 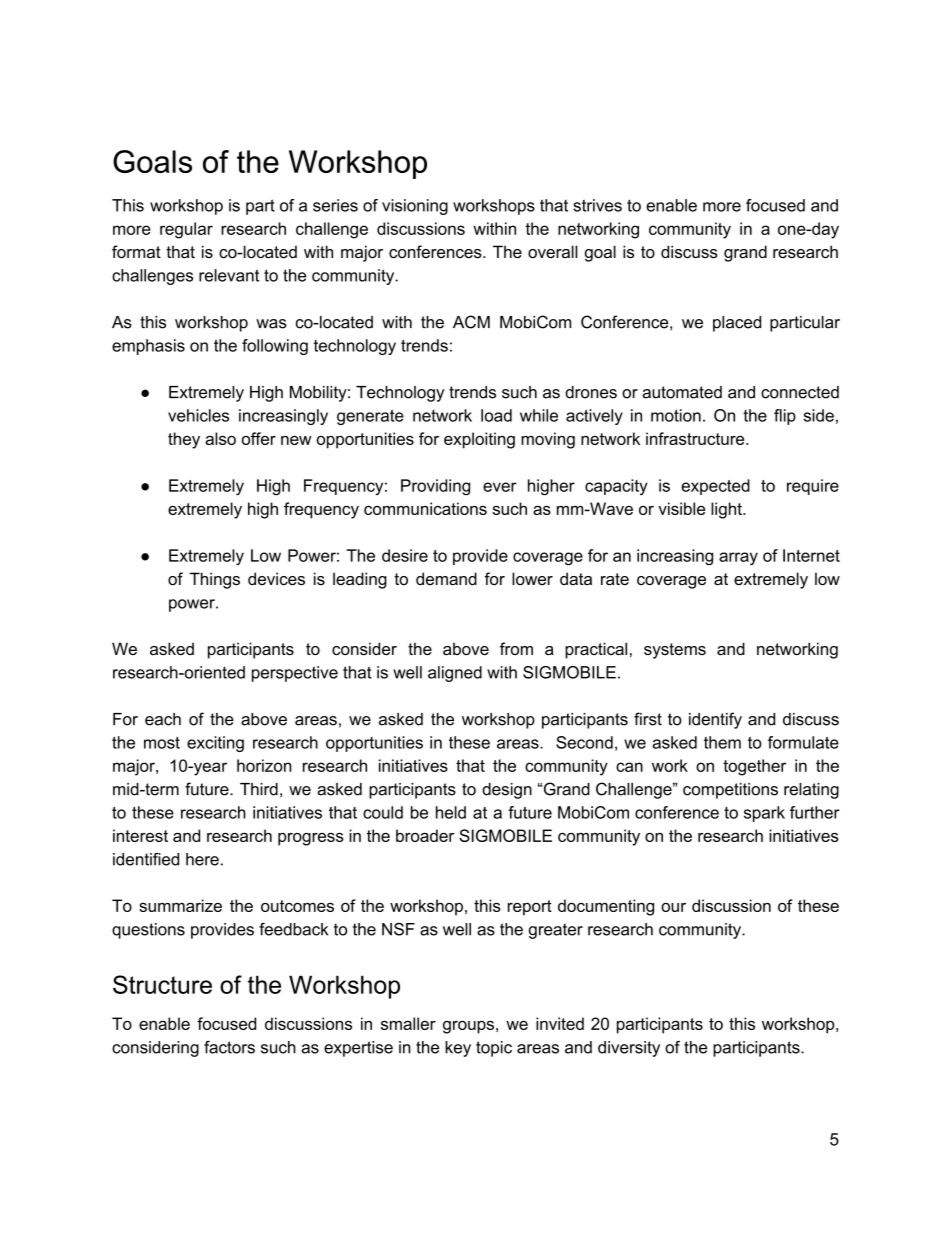 I want to click on ever, so click(x=500, y=487).
